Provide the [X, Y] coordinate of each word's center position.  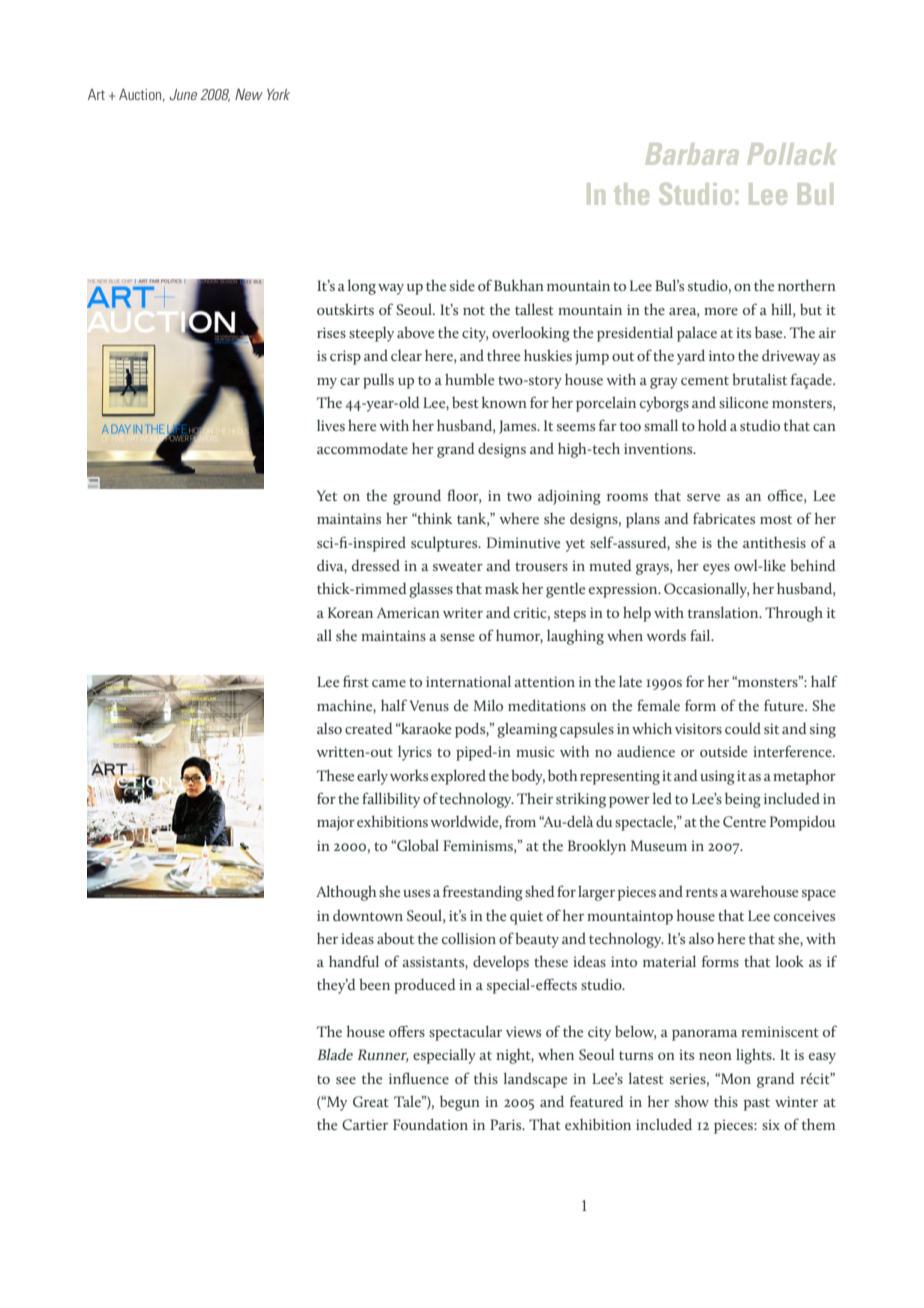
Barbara [692, 154]
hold [712, 425]
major [336, 823]
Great [371, 1101]
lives [331, 425]
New [249, 94]
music [535, 751]
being [743, 800]
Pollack [792, 154]
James [519, 427]
